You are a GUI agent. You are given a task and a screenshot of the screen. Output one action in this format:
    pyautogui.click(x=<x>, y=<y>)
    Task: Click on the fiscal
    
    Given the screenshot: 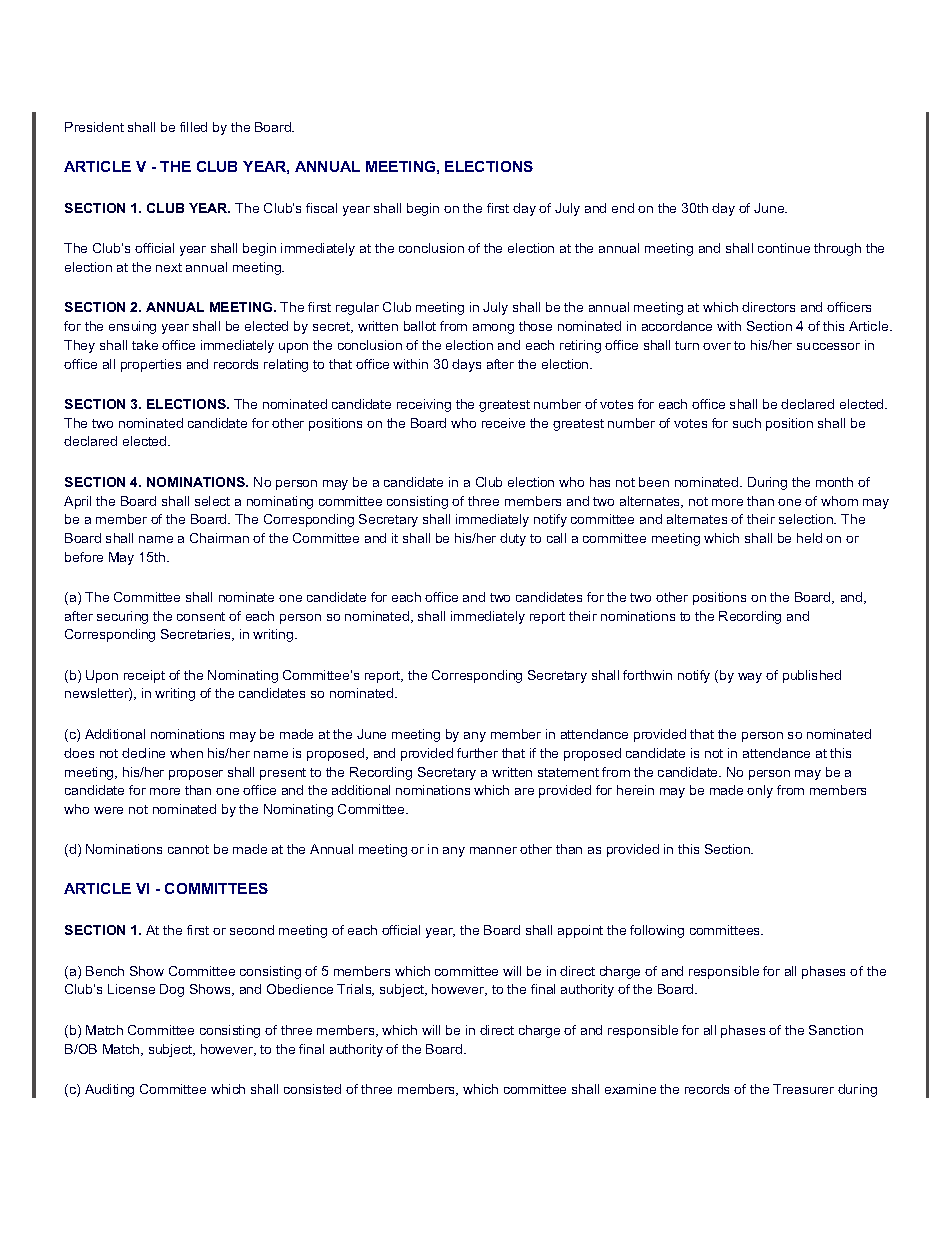 What is the action you would take?
    pyautogui.click(x=321, y=208)
